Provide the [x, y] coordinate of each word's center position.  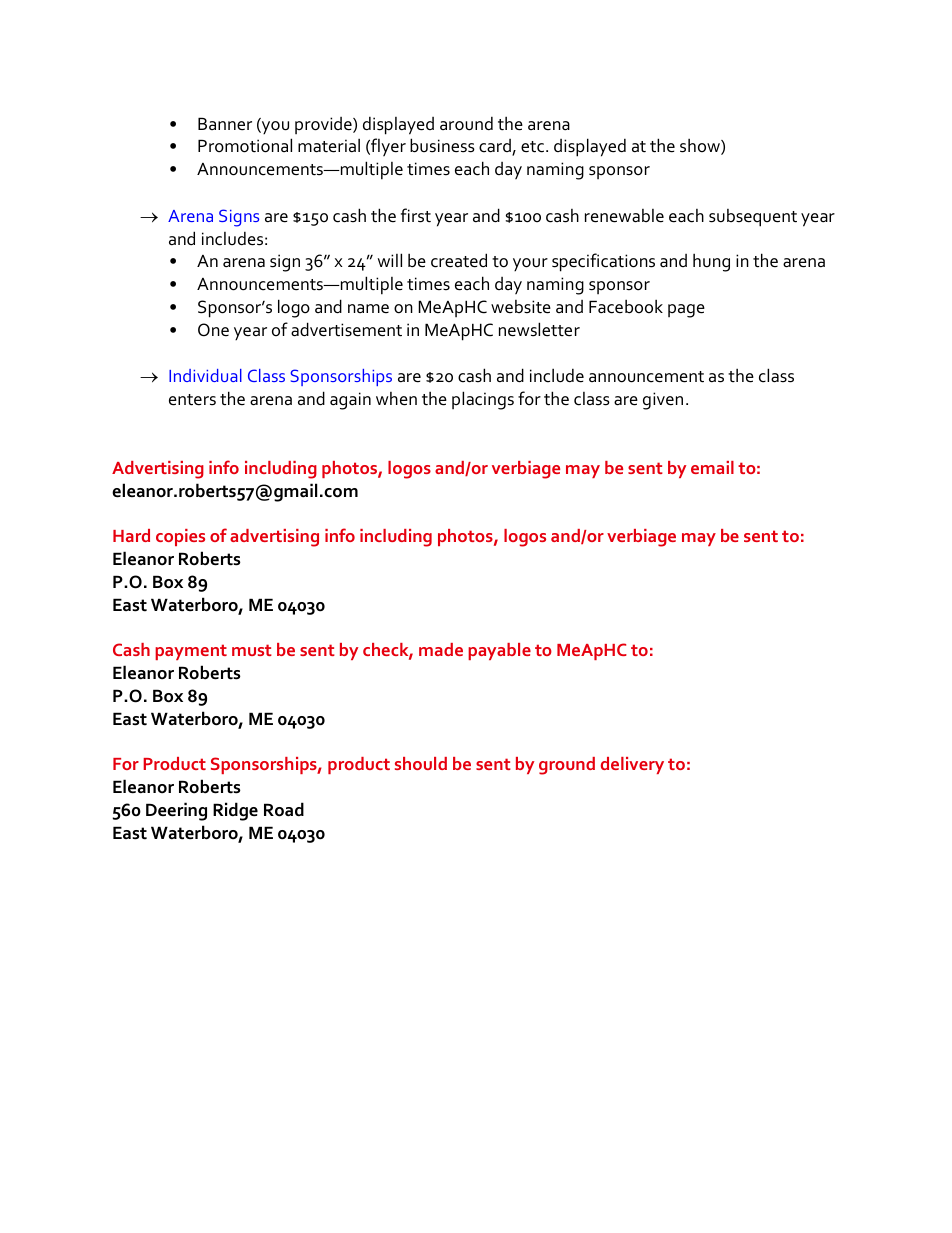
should [421, 763]
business [442, 145]
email [712, 467]
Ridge [235, 811]
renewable [624, 216]
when [396, 399]
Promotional [245, 145]
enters [192, 400]
